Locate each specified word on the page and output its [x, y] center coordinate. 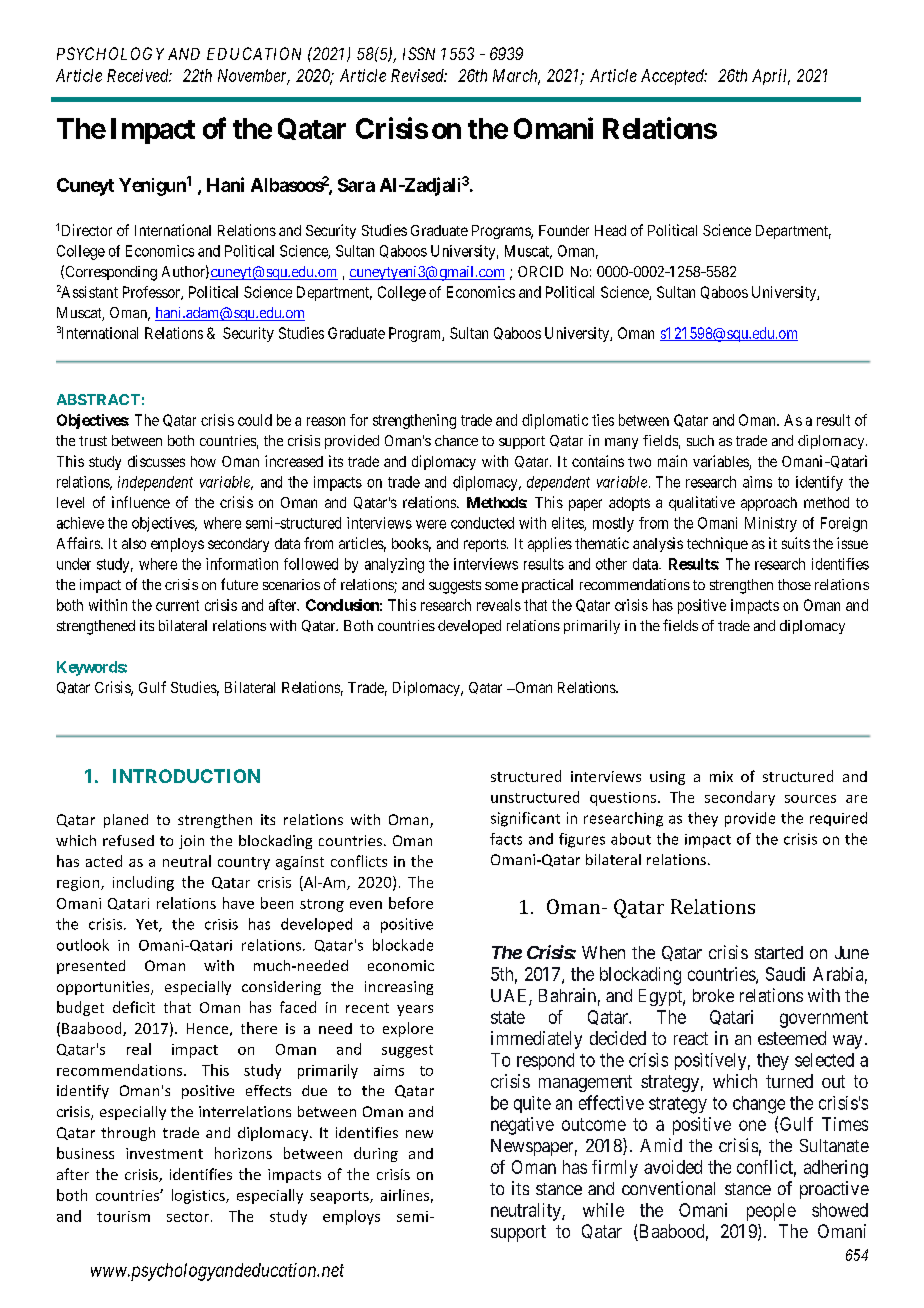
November [254, 77]
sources [810, 799]
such [700, 440]
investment [164, 1153]
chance [456, 440]
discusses [156, 461]
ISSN [419, 53]
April [771, 77]
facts [506, 839]
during [376, 1154]
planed [126, 821]
